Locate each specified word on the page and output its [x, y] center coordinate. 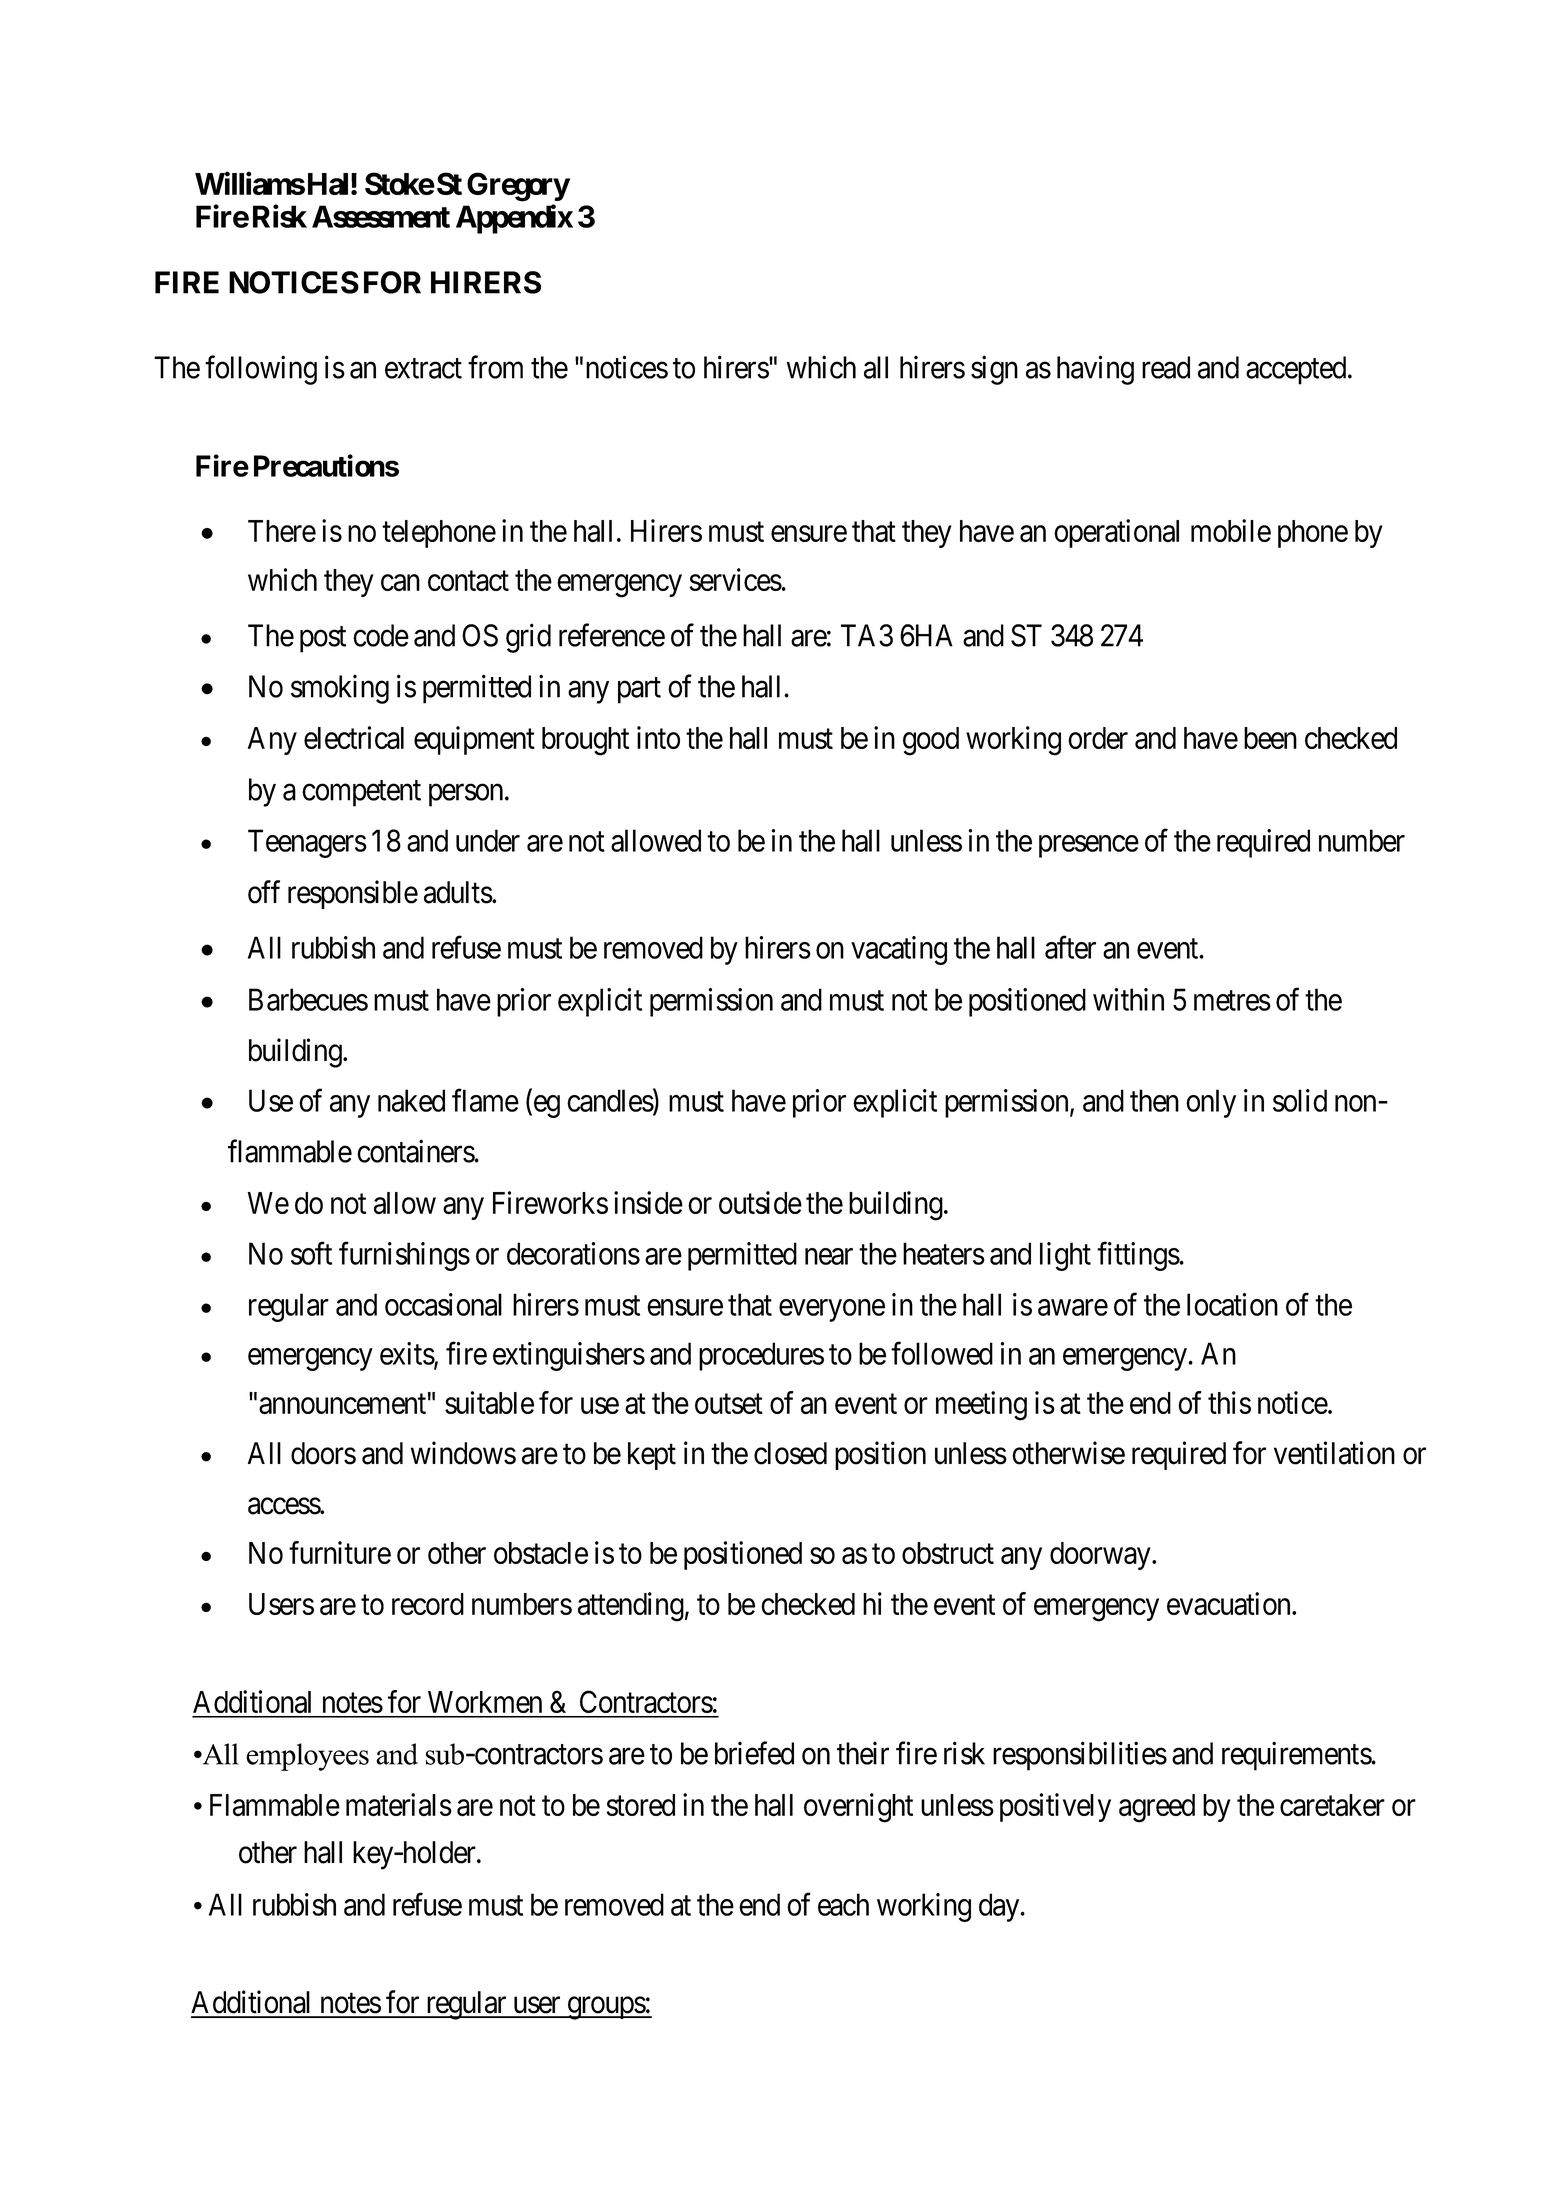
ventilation [1334, 1453]
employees [307, 1757]
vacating [899, 950]
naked [411, 1100]
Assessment [381, 216]
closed [790, 1453]
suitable [489, 1402]
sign [994, 370]
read [1166, 367]
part [639, 690]
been [1270, 738]
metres [1232, 1001]
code [381, 635]
